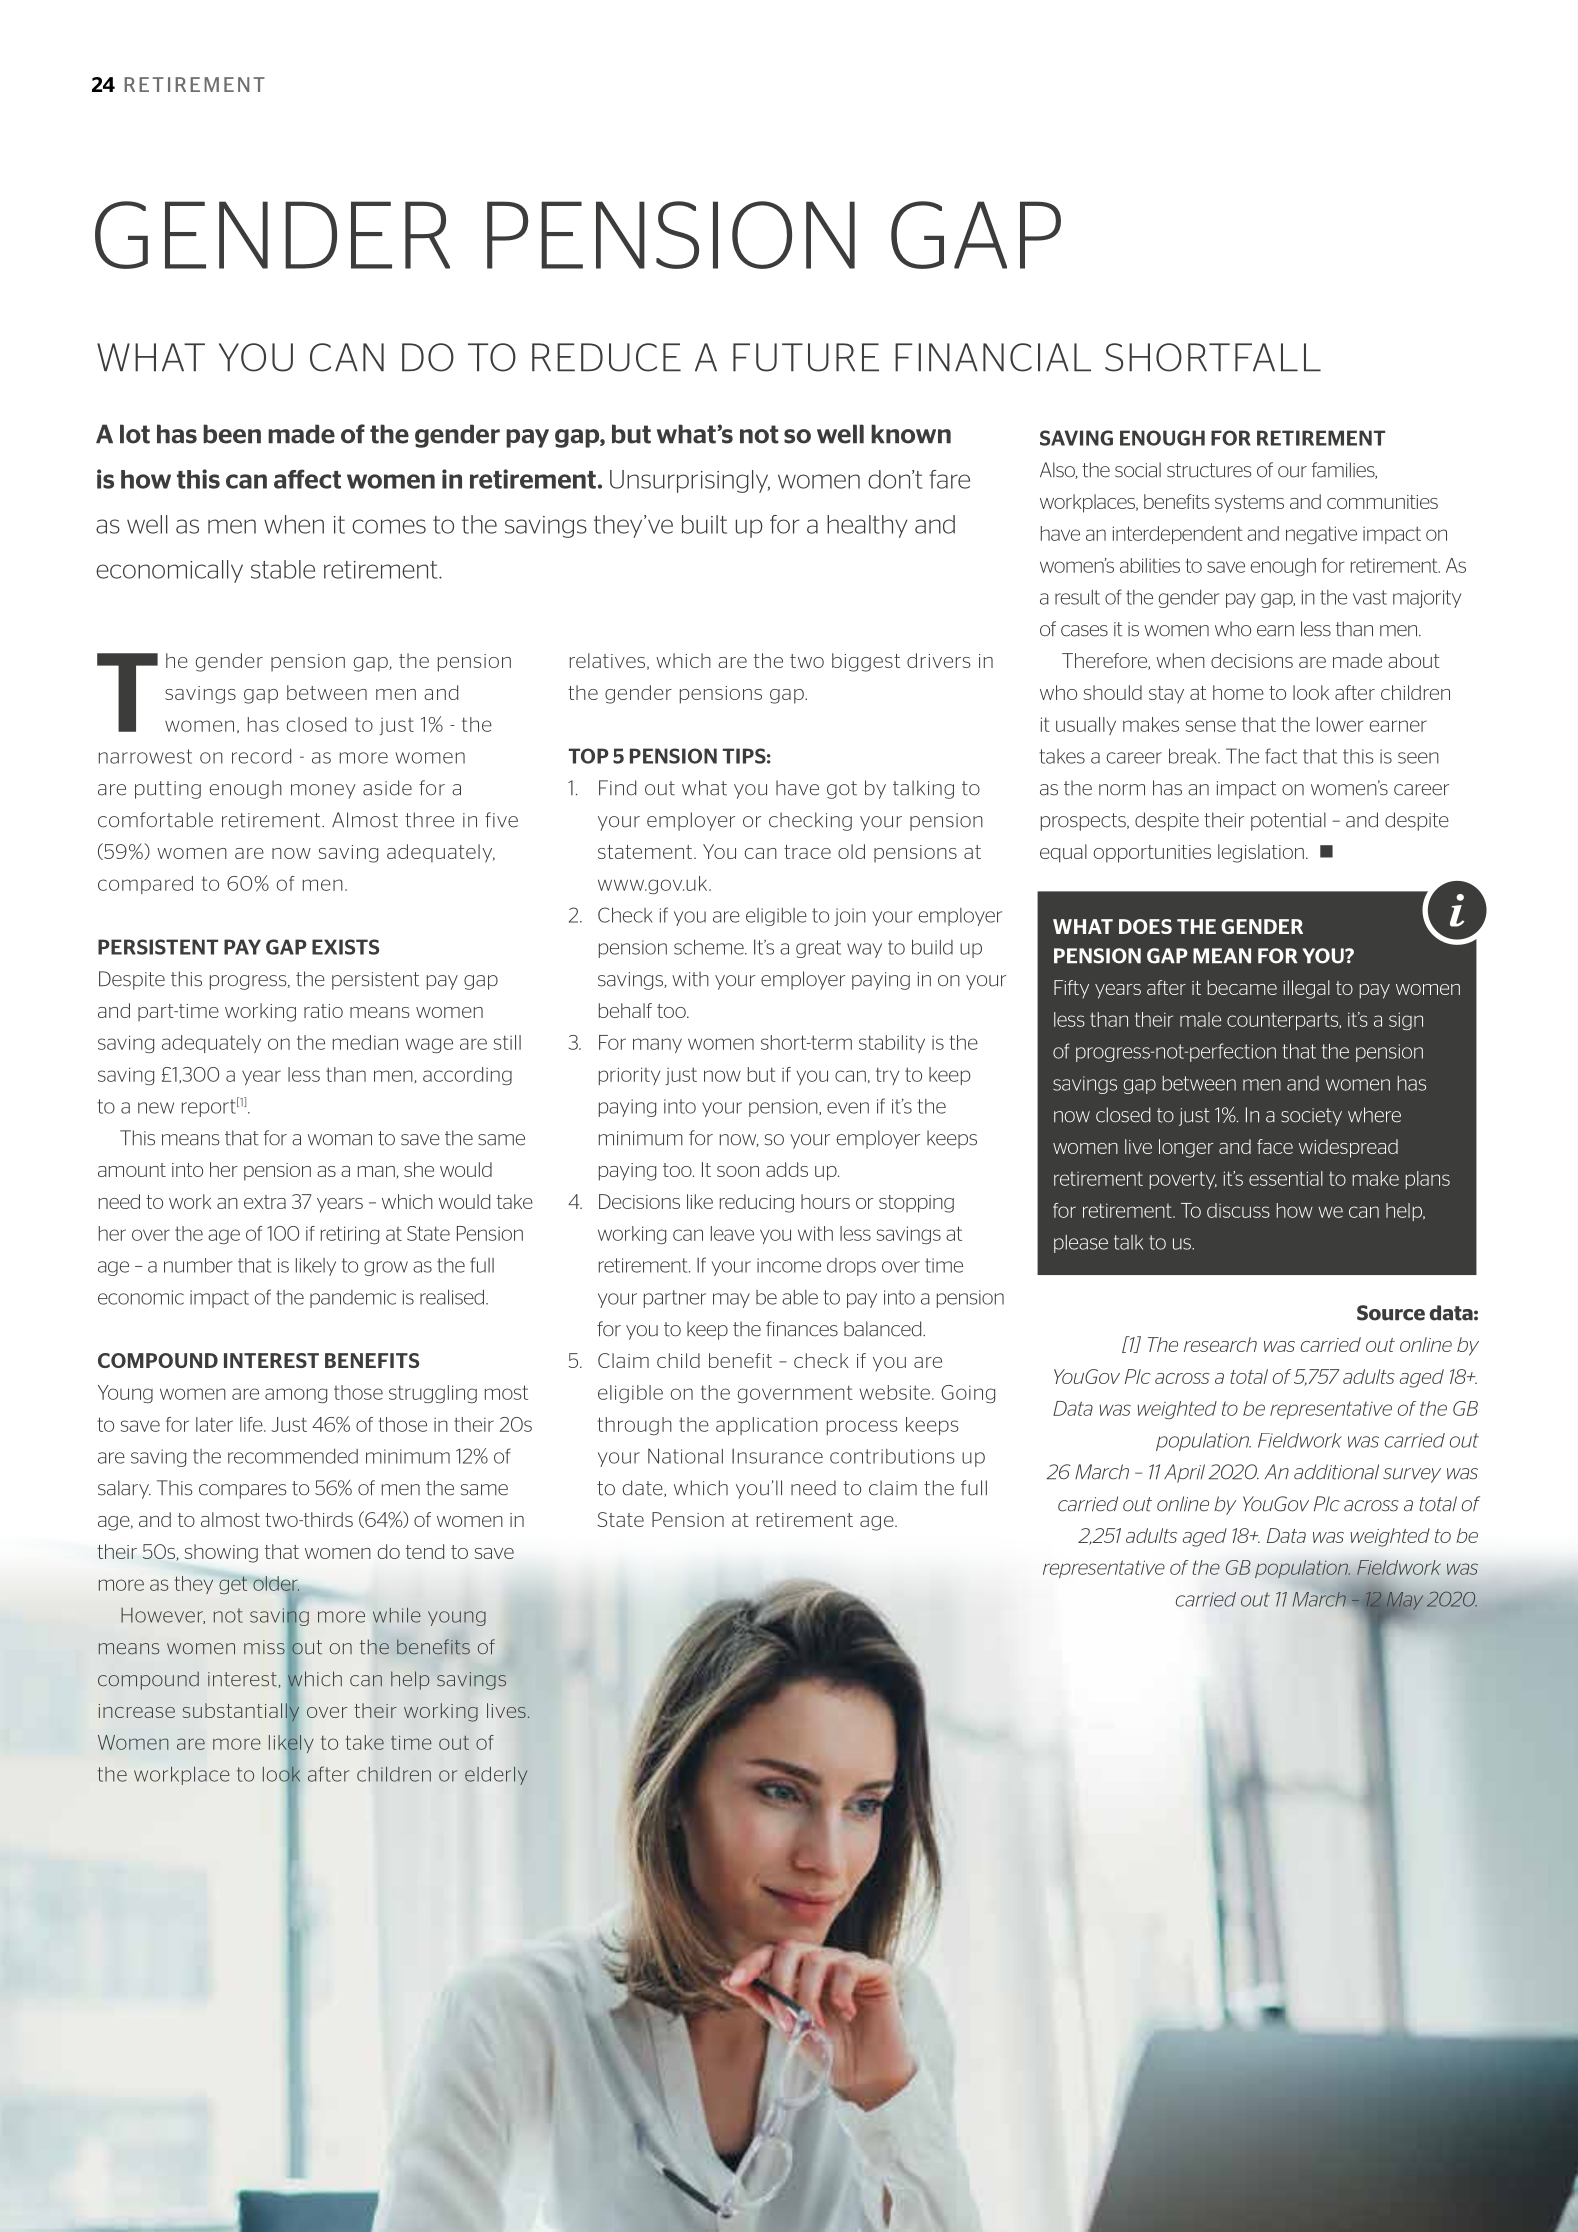 This image has width=1578, height=2232. What do you see at coordinates (232, 434) in the image?
I see `been` at bounding box center [232, 434].
